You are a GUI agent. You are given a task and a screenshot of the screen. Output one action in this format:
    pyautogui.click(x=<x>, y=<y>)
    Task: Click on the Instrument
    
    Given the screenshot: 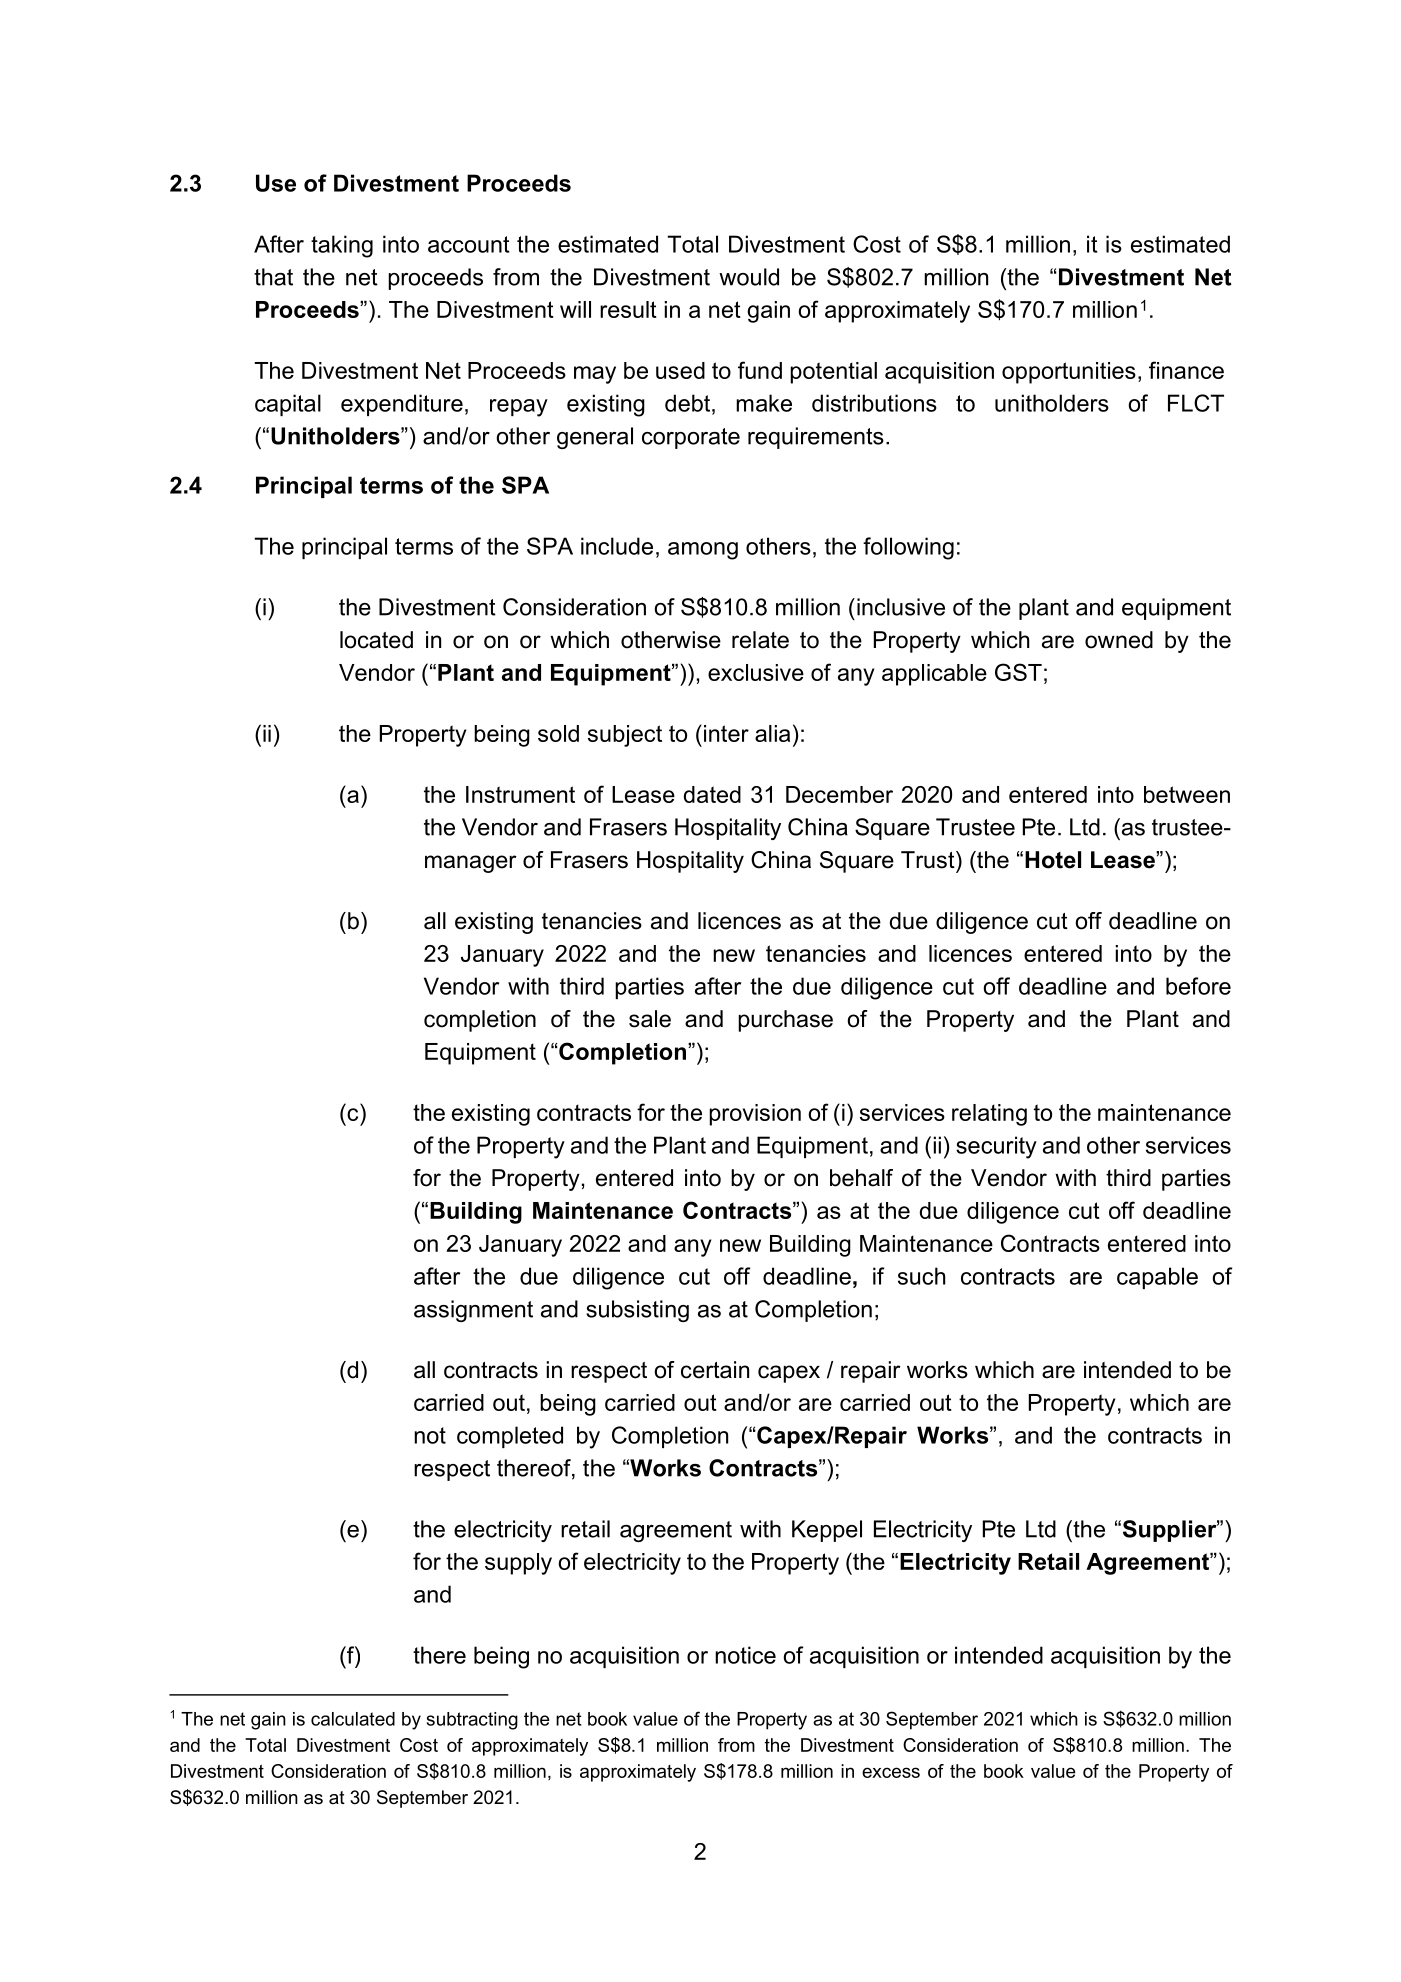 What is the action you would take?
    pyautogui.click(x=520, y=794)
